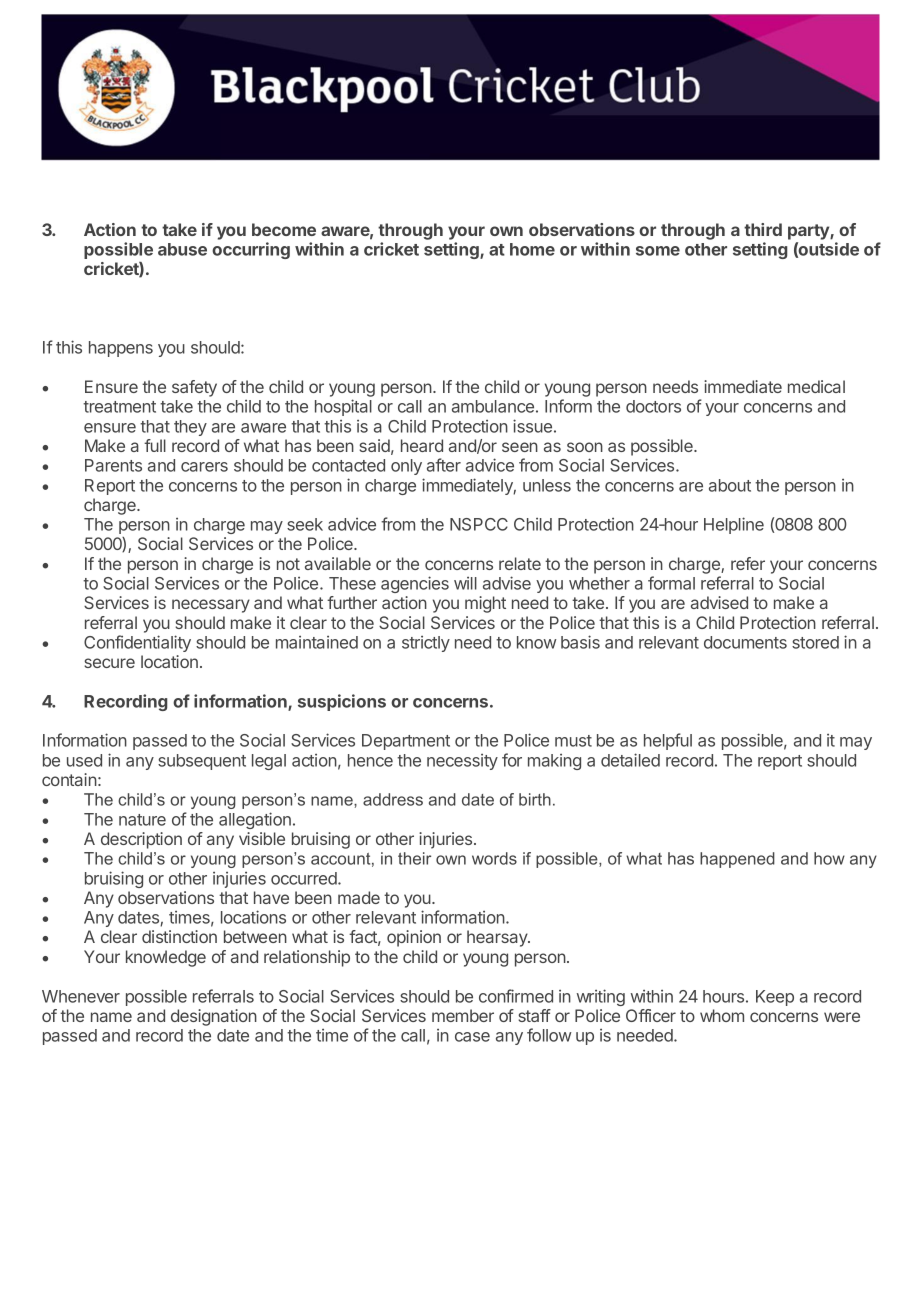 The height and width of the screenshot is (1308, 924). What do you see at coordinates (730, 485) in the screenshot?
I see `about` at bounding box center [730, 485].
